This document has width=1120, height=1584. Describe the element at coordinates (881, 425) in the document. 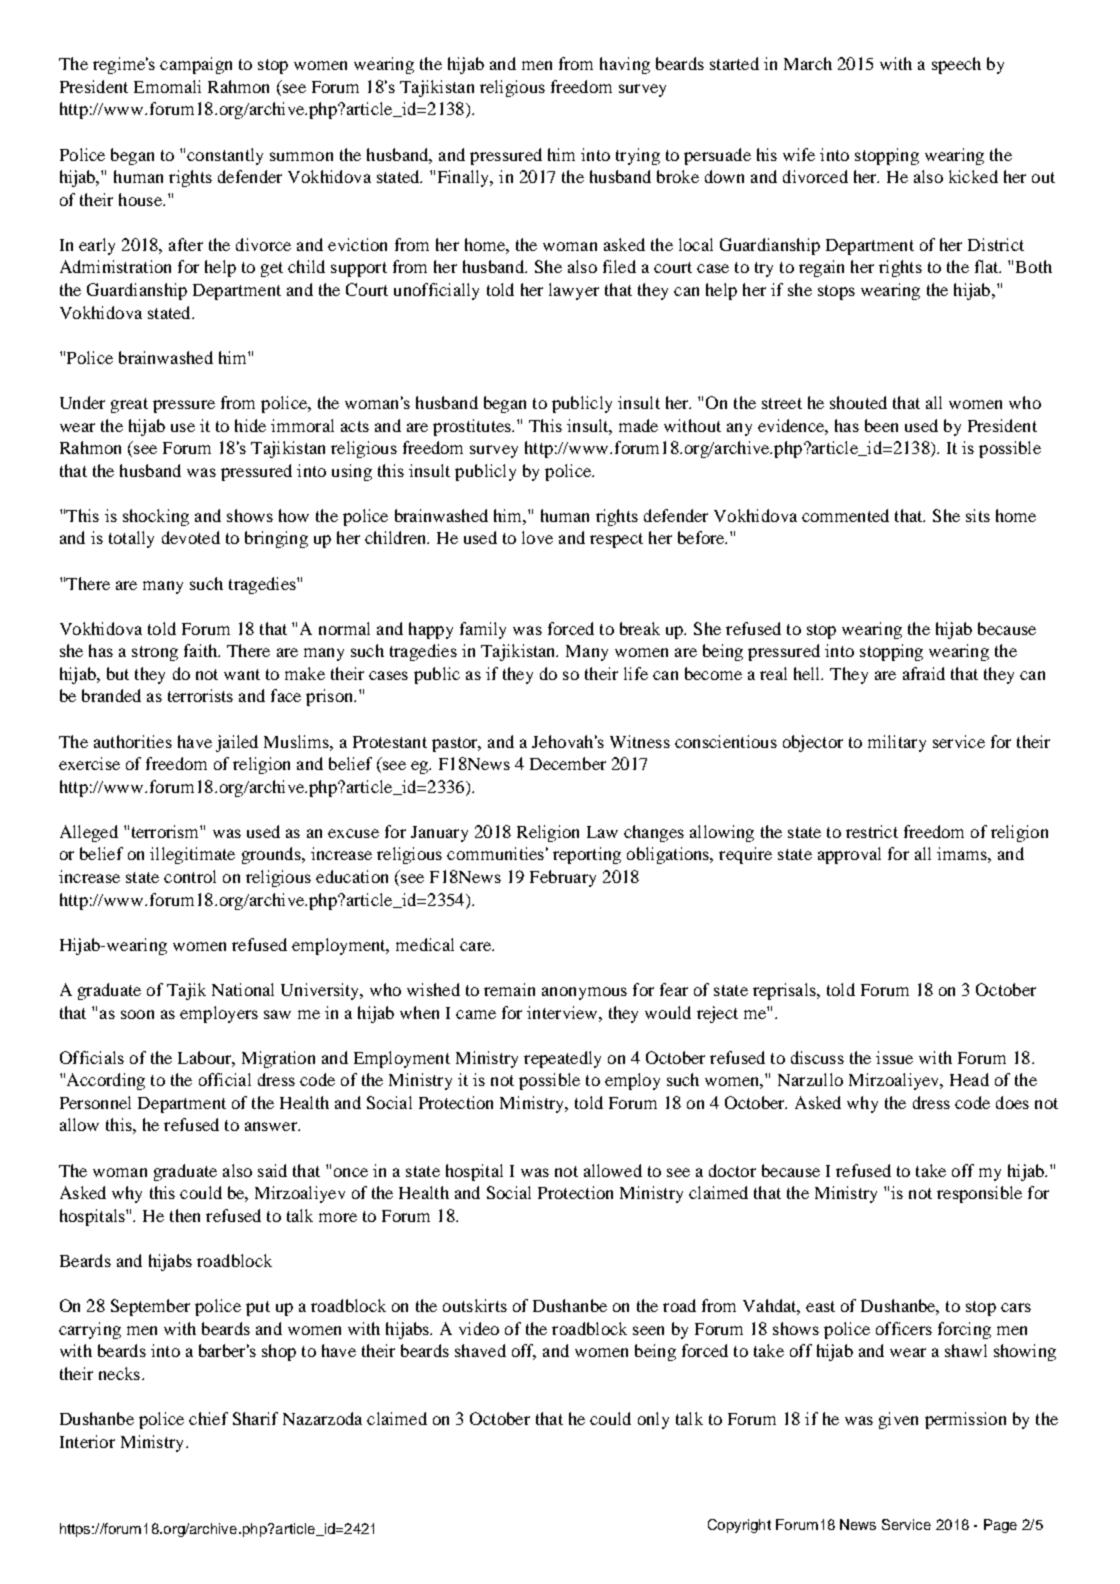

I see `been` at that location.
